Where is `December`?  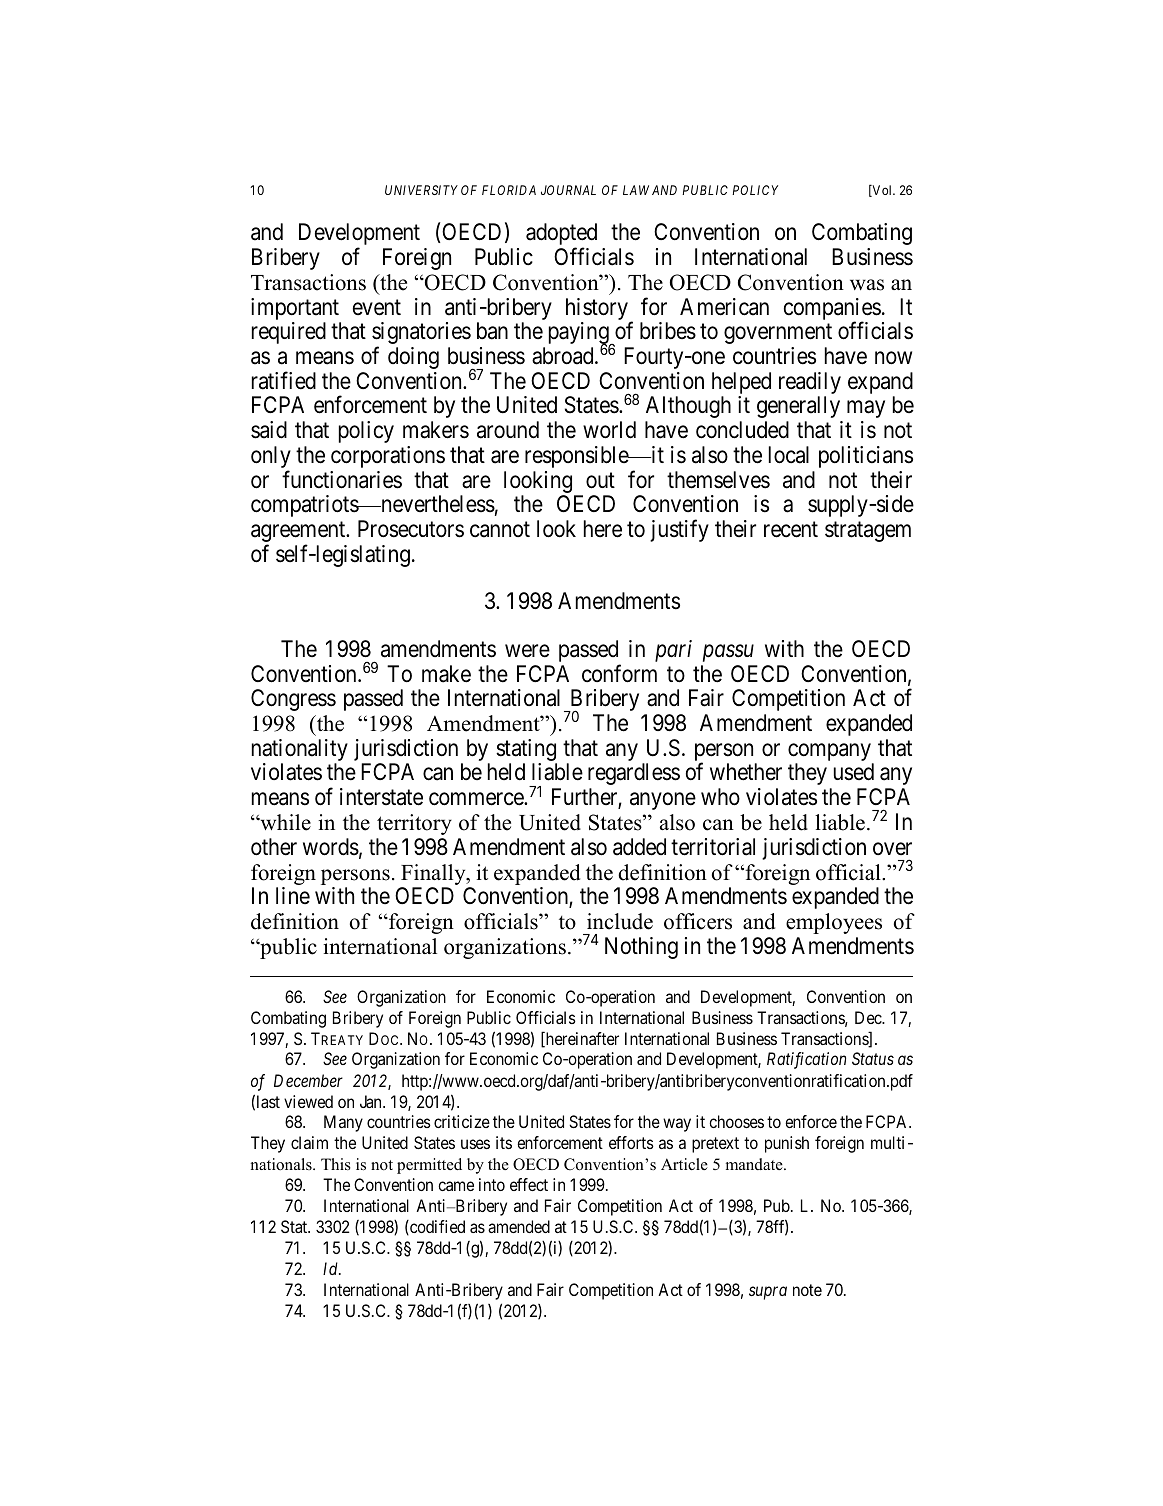 December is located at coordinates (308, 1080).
